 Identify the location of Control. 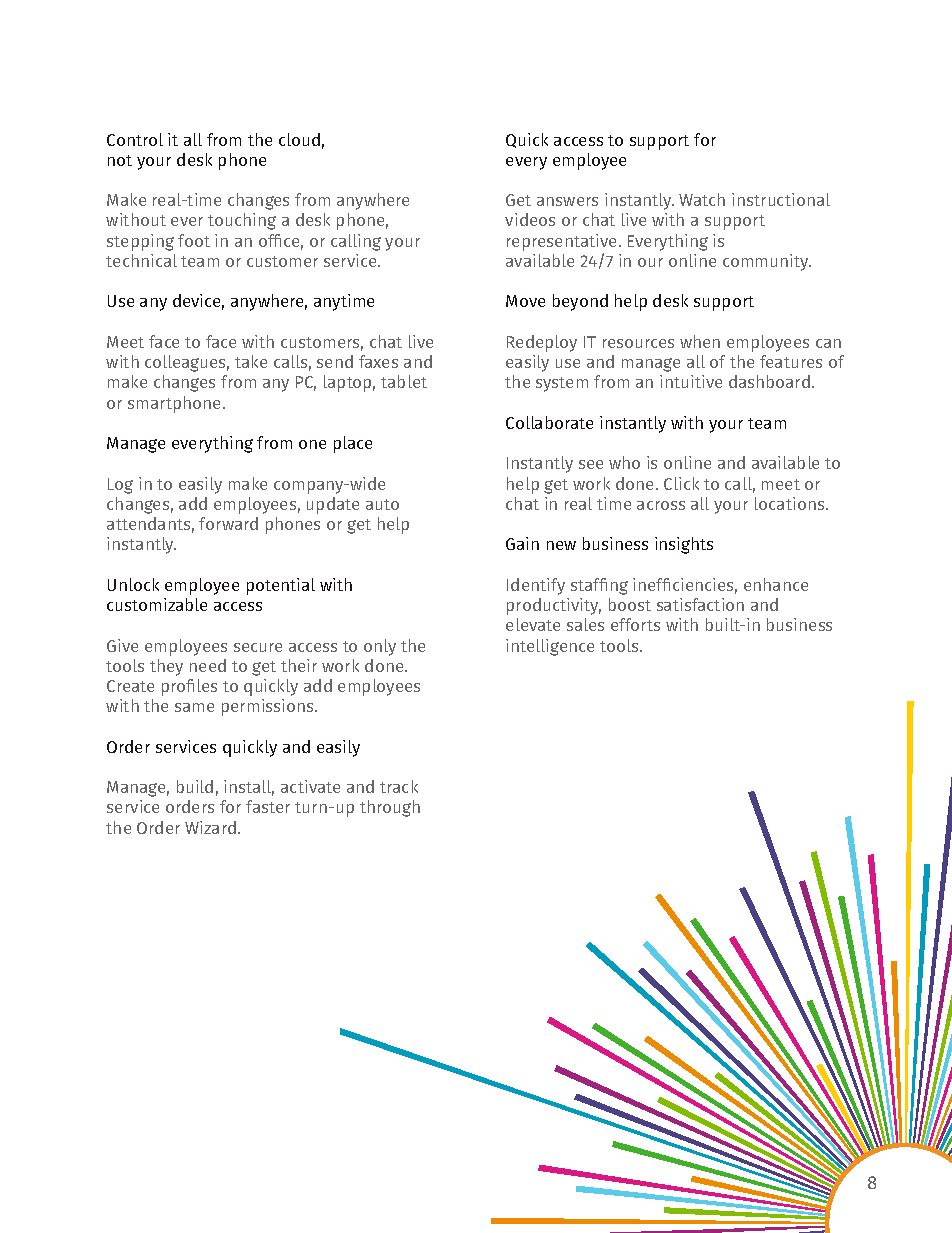
(135, 139).
